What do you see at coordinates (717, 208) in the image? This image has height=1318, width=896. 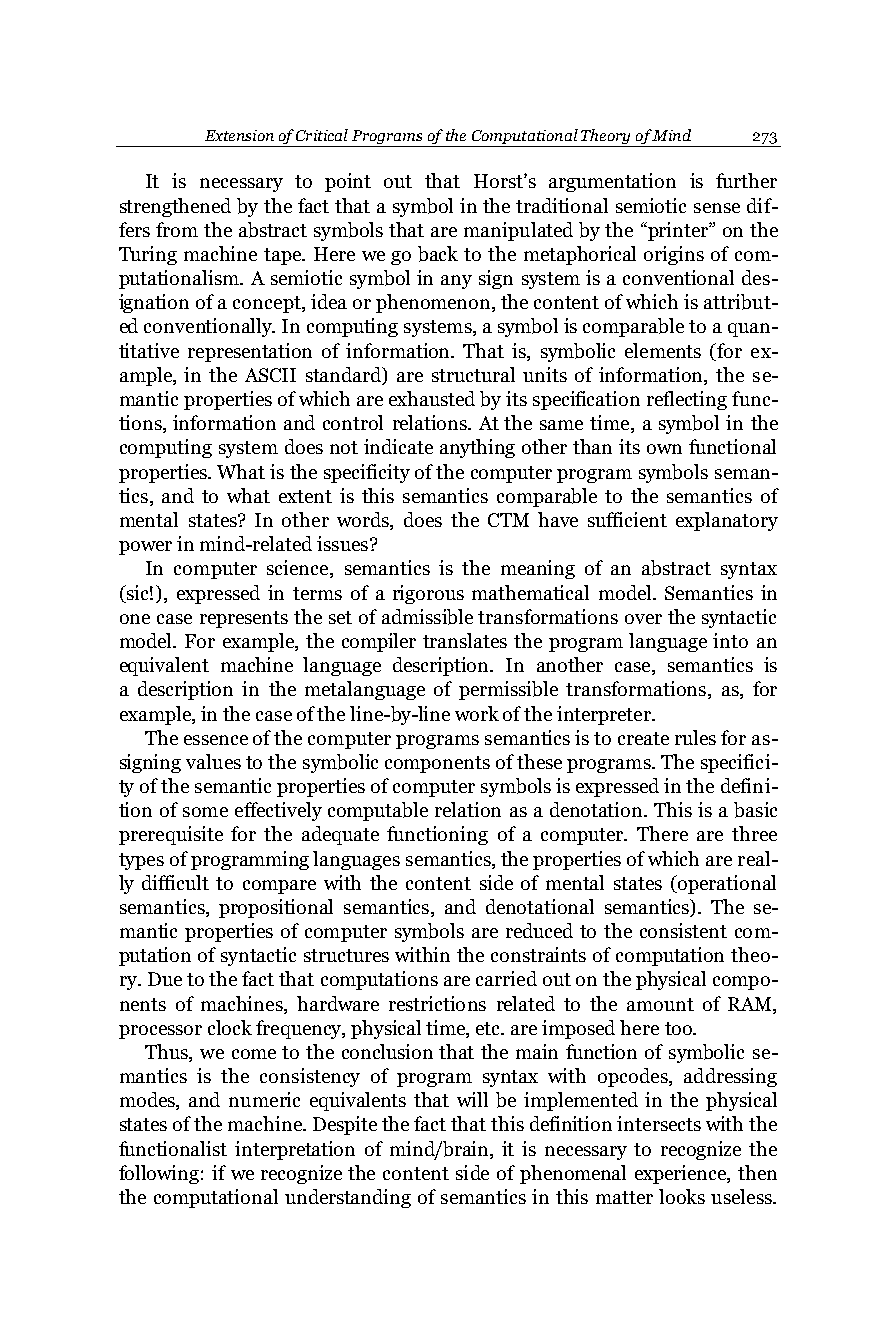 I see `sense` at bounding box center [717, 208].
